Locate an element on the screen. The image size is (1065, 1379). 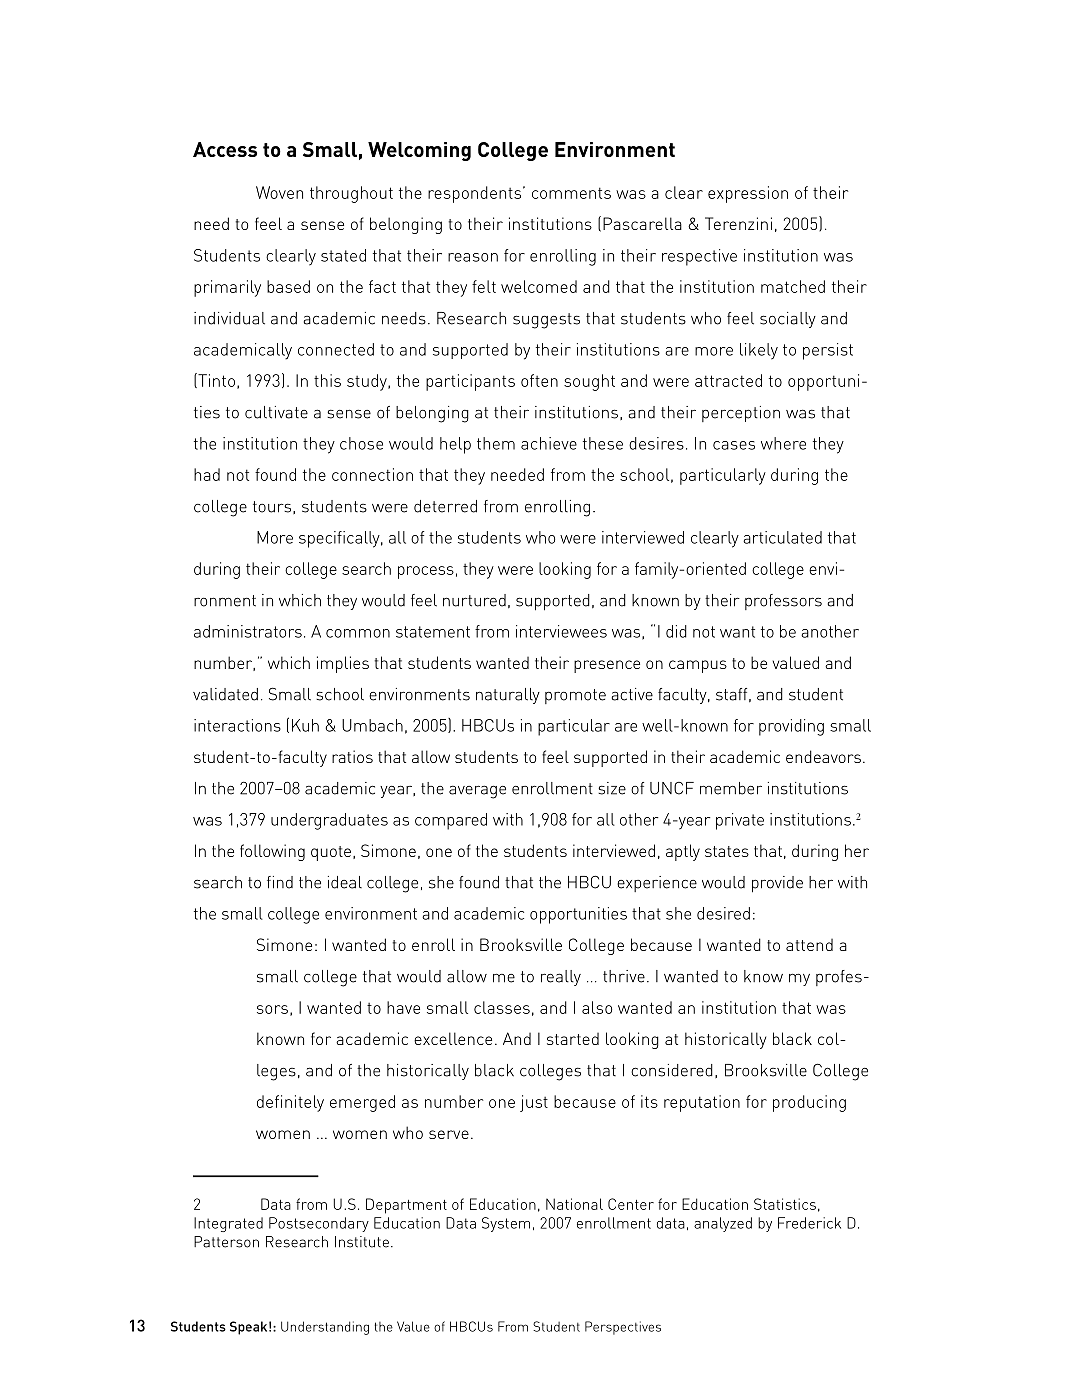
definitely is located at coordinates (290, 1103).
